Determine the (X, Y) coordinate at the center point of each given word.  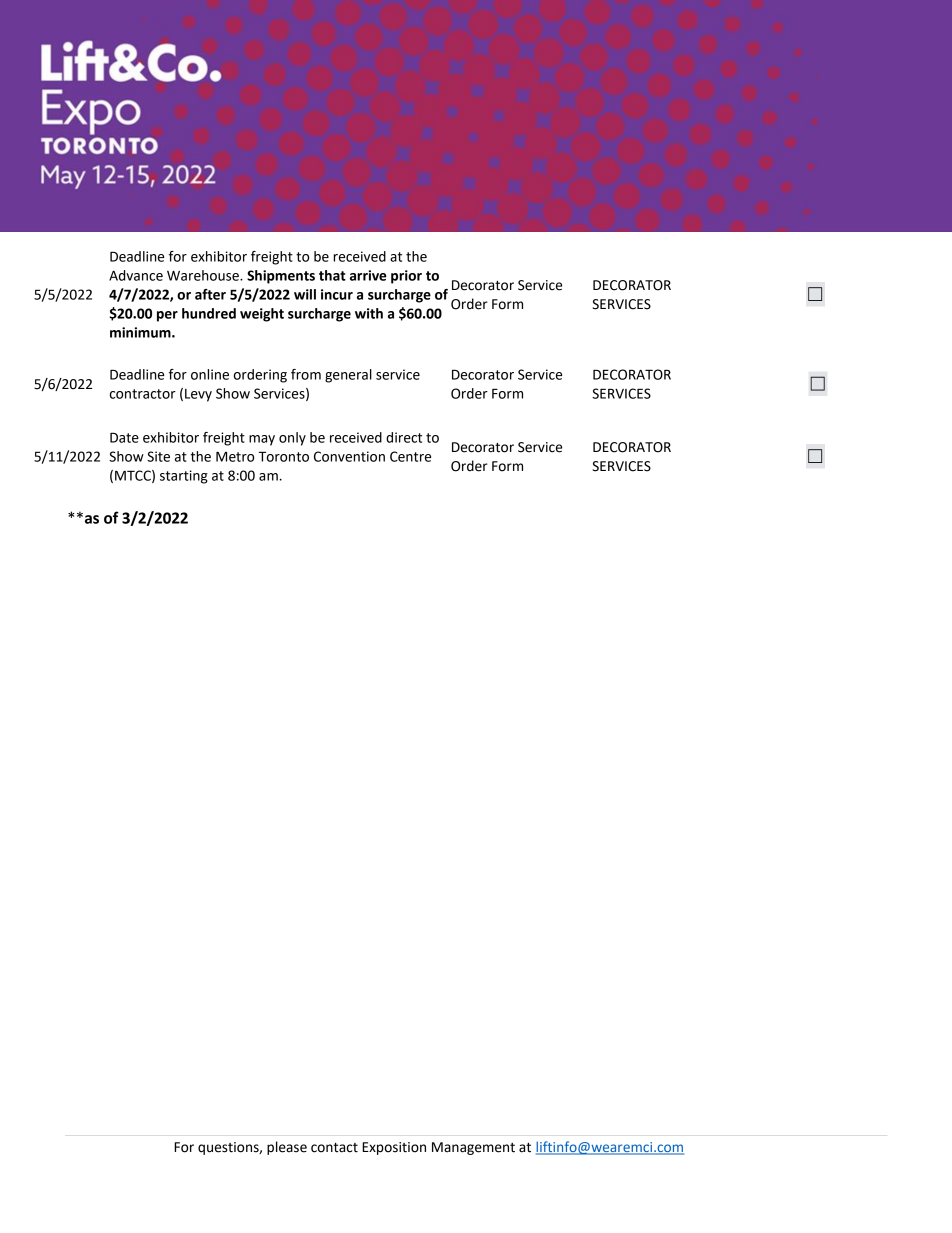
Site (158, 456)
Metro (235, 456)
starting (184, 477)
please (287, 1148)
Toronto (284, 456)
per (167, 316)
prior (406, 277)
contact (334, 1148)
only (292, 439)
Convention (349, 456)
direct (404, 437)
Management (473, 1148)
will (305, 294)
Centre (410, 456)
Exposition (394, 1148)
